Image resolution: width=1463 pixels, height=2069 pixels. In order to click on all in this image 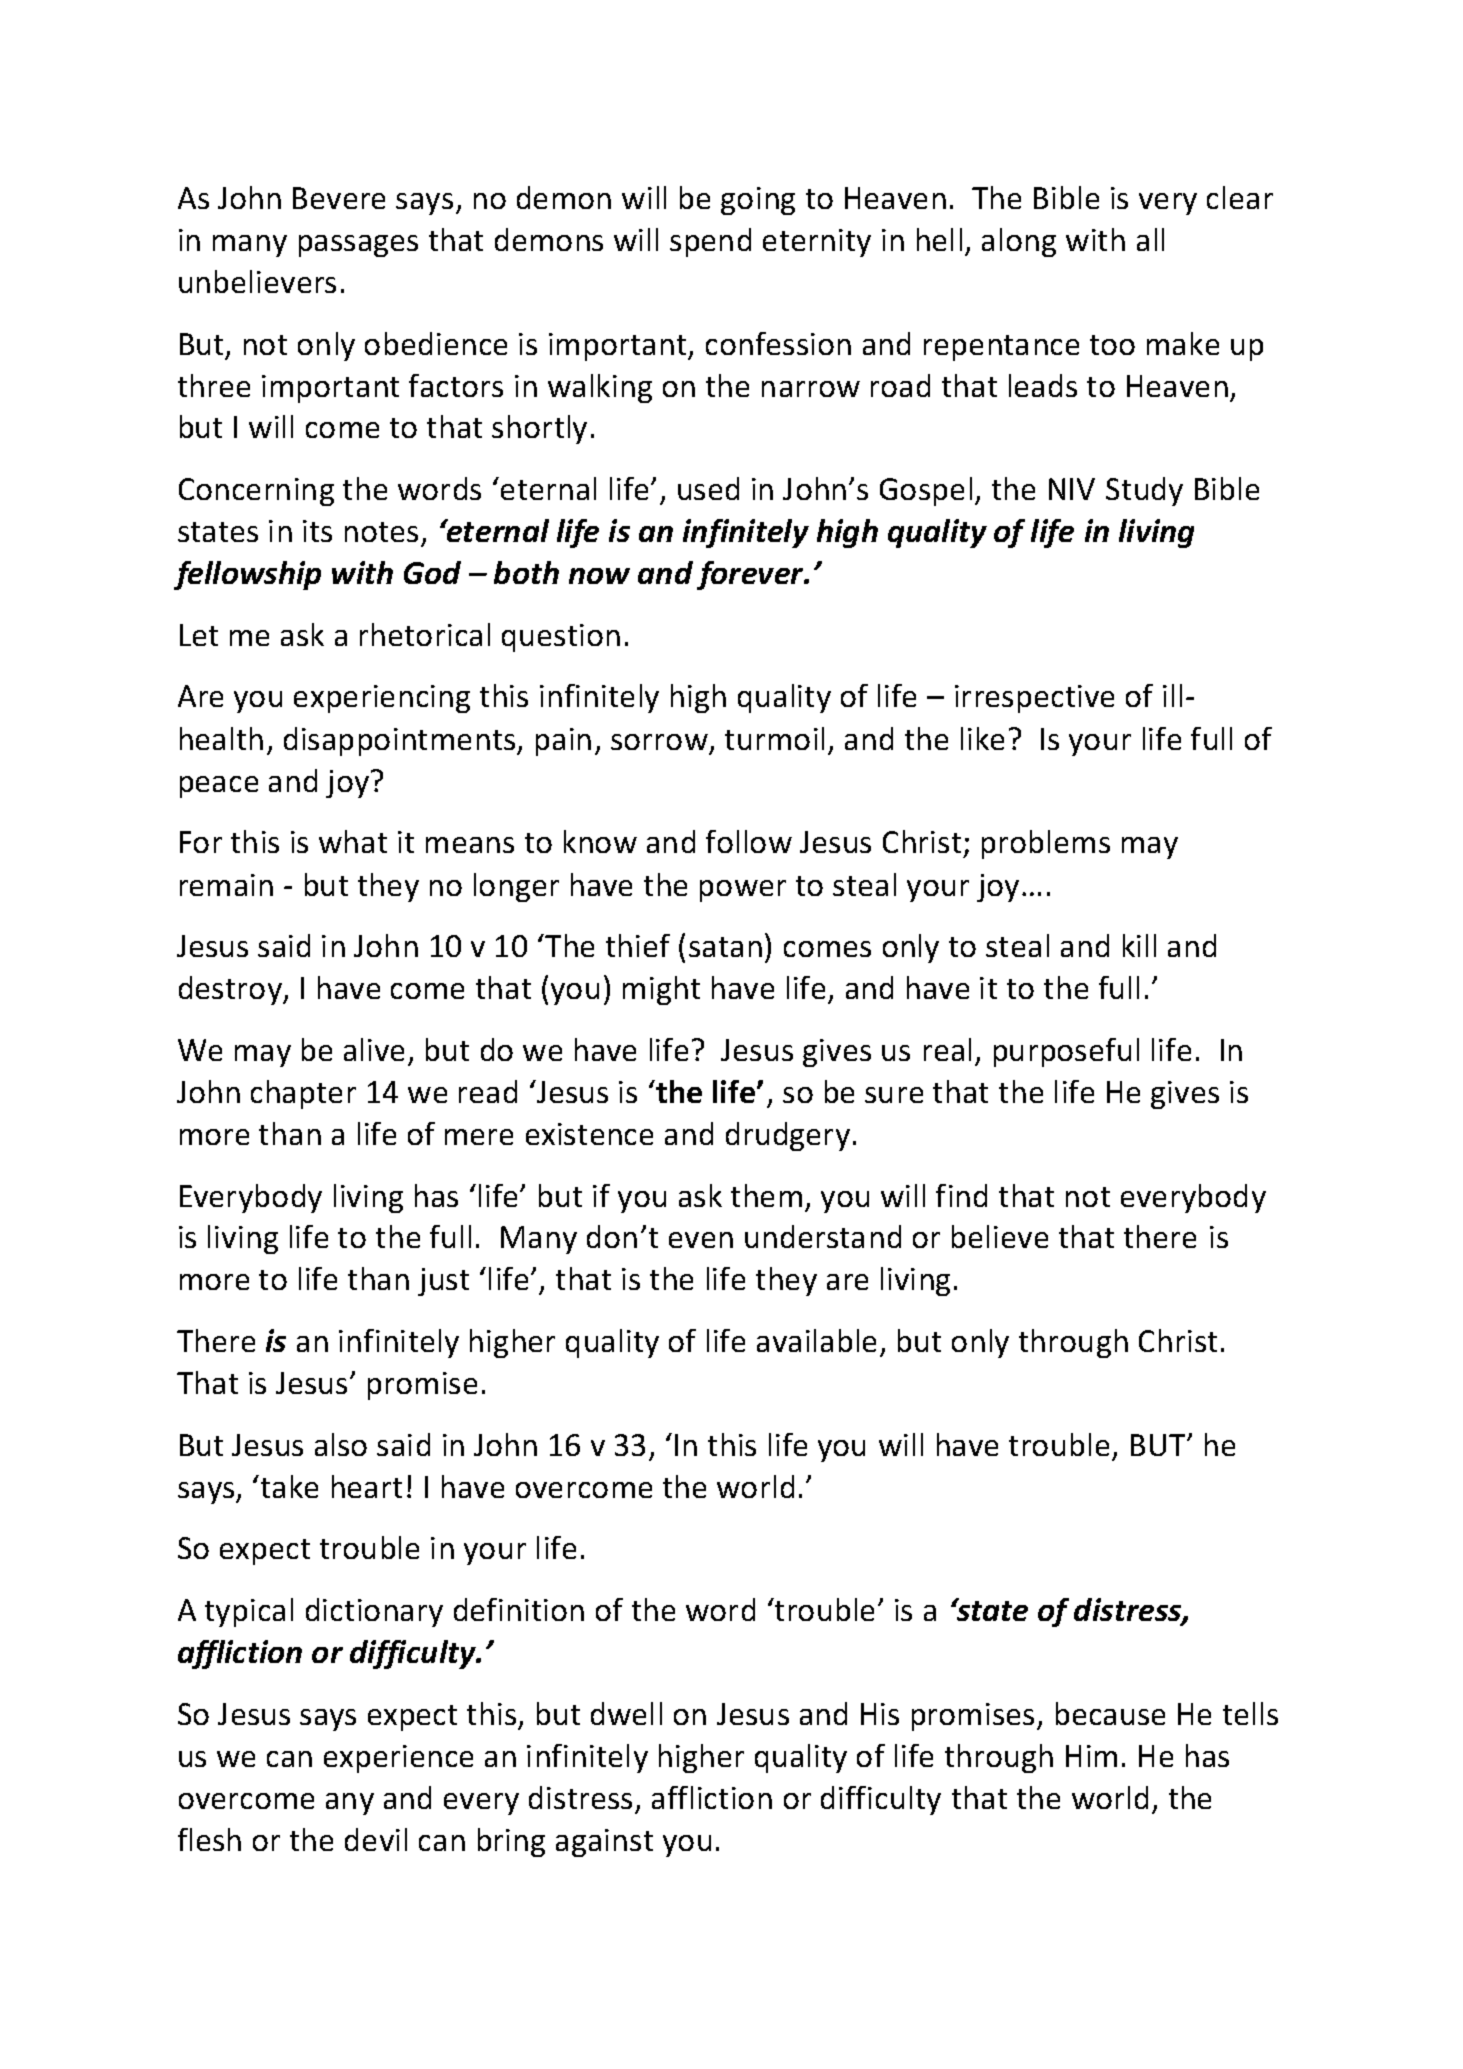, I will do `click(1150, 239)`.
